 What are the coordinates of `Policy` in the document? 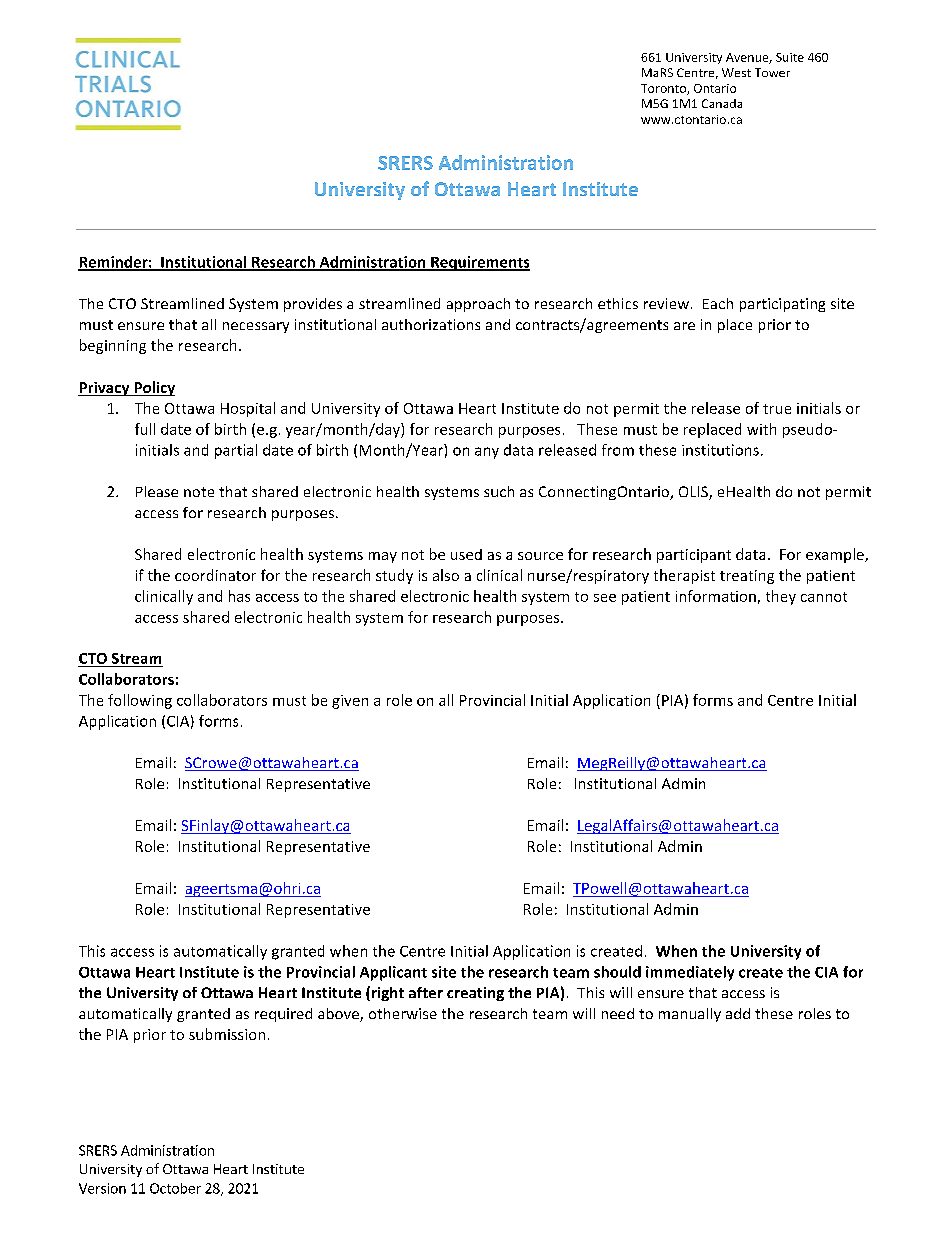 It's located at (153, 388).
